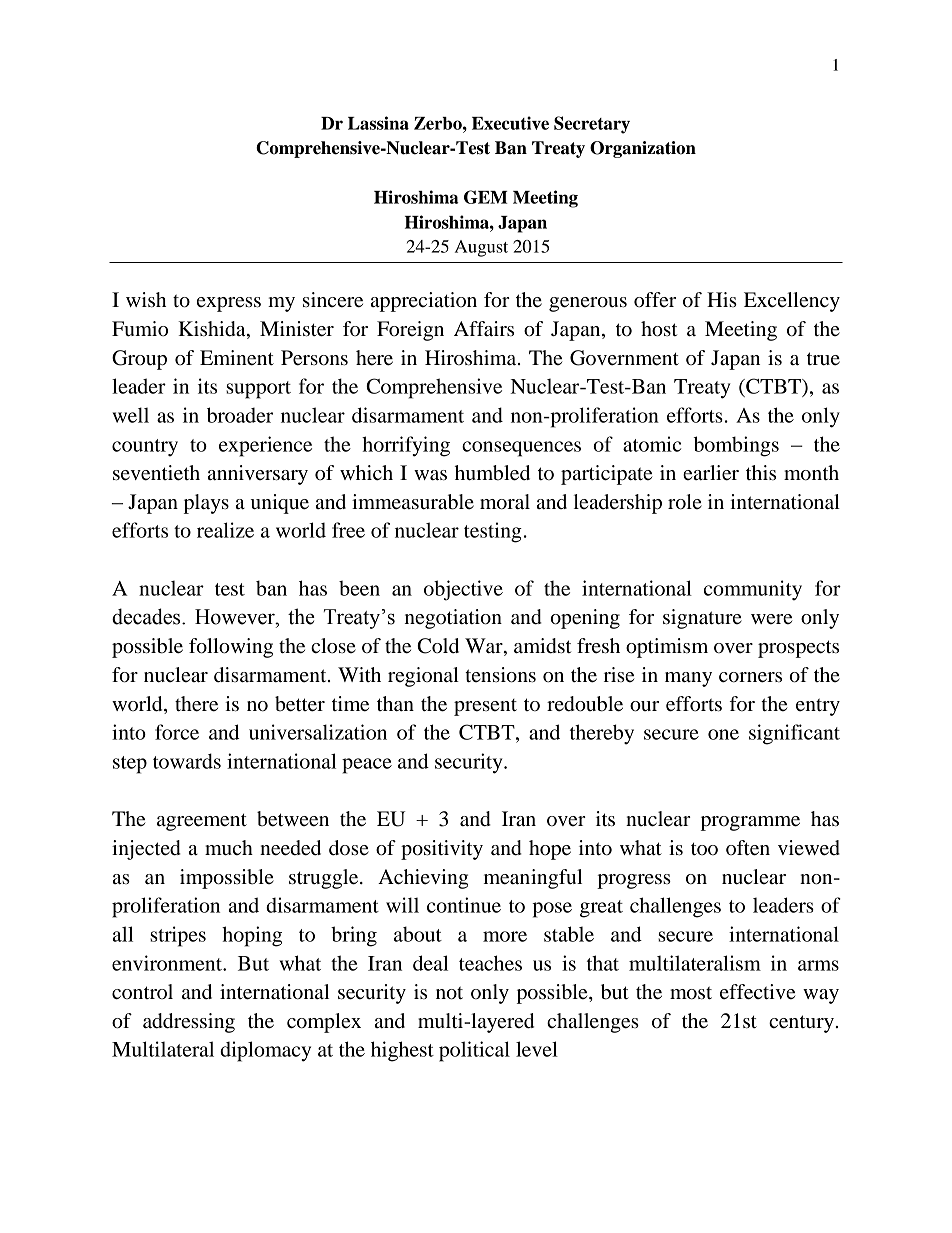  What do you see at coordinates (510, 123) in the page?
I see `Executive` at bounding box center [510, 123].
